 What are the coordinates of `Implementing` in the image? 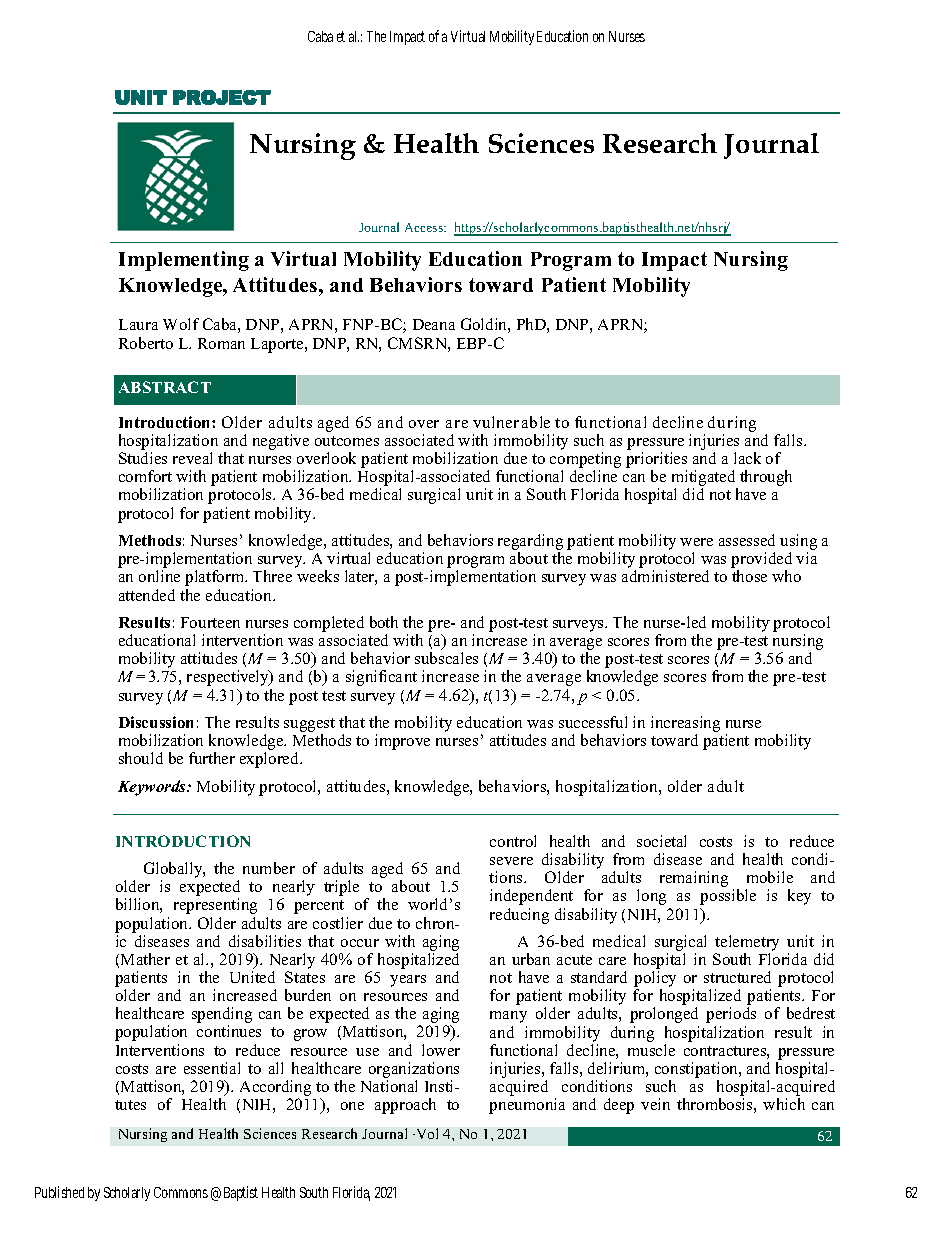 It's located at (184, 261).
